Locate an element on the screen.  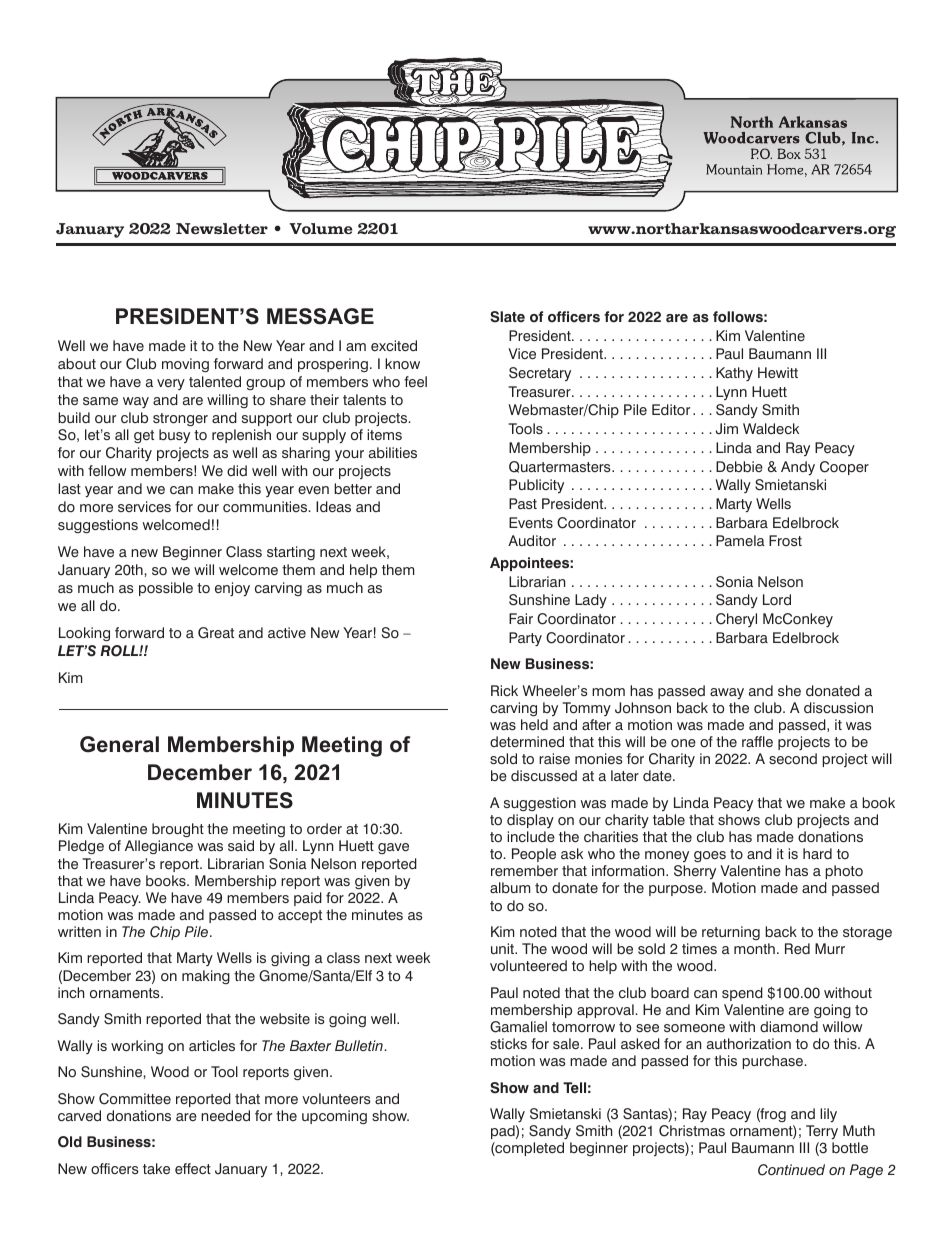
fellow is located at coordinates (107, 471).
